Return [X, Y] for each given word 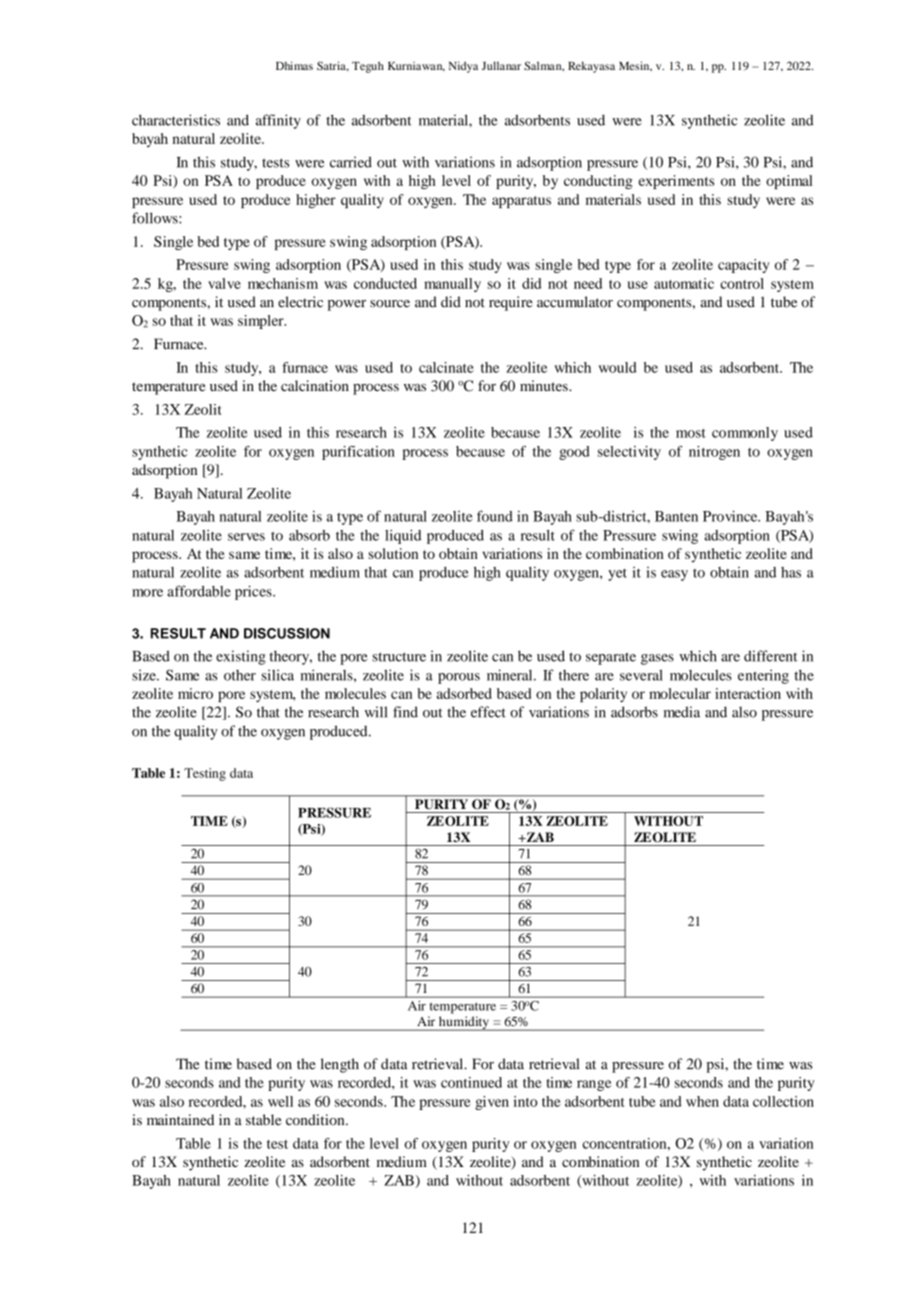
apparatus [521, 202]
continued [471, 1082]
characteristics [176, 120]
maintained [180, 1120]
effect [488, 712]
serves [246, 537]
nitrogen [714, 453]
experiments [676, 182]
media [682, 712]
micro [195, 693]
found [495, 516]
